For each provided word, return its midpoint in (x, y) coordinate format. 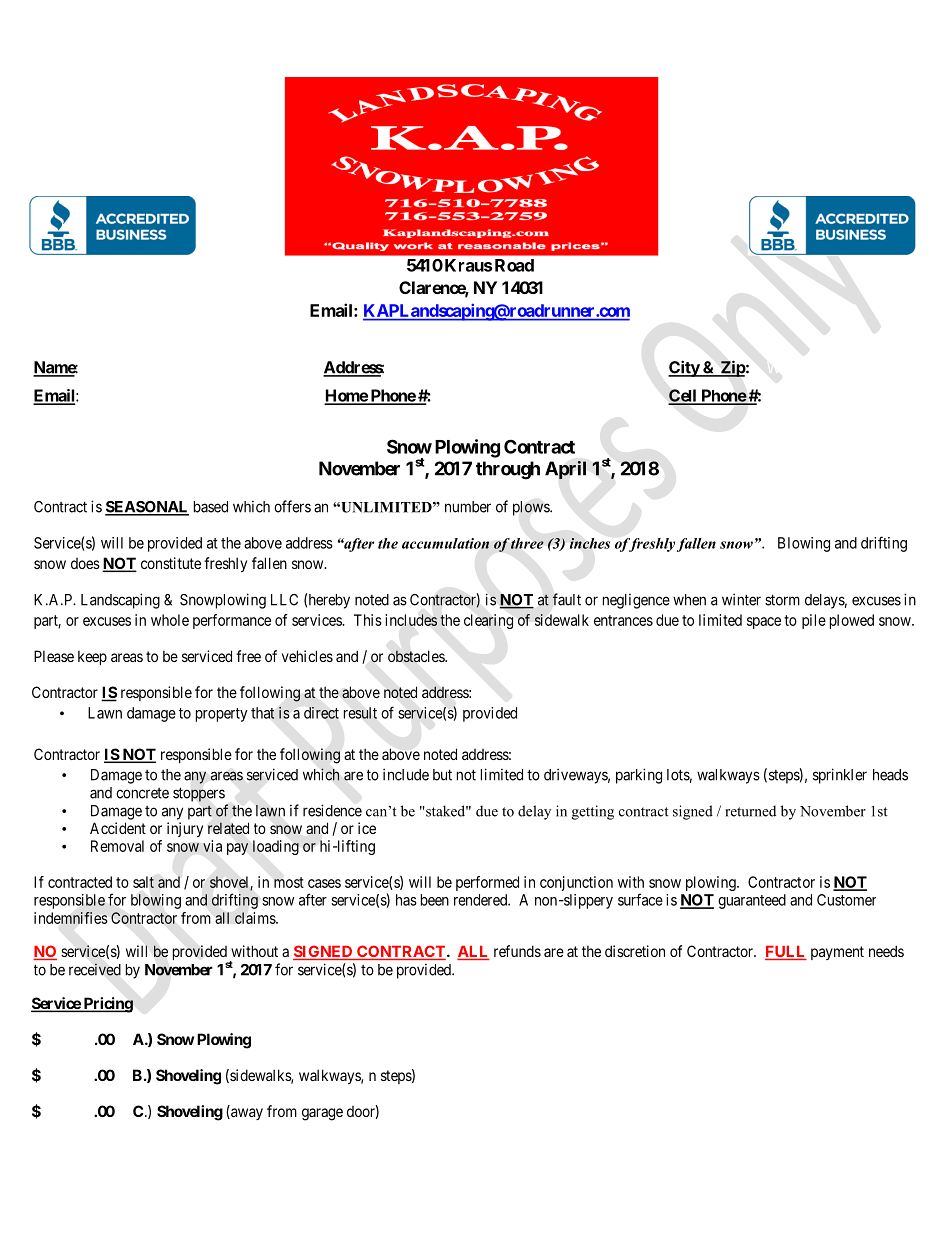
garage (322, 1114)
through (508, 470)
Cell (683, 396)
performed (487, 883)
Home (347, 396)
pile (814, 621)
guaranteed (752, 901)
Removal (117, 846)
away (246, 1114)
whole (170, 620)
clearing (488, 621)
